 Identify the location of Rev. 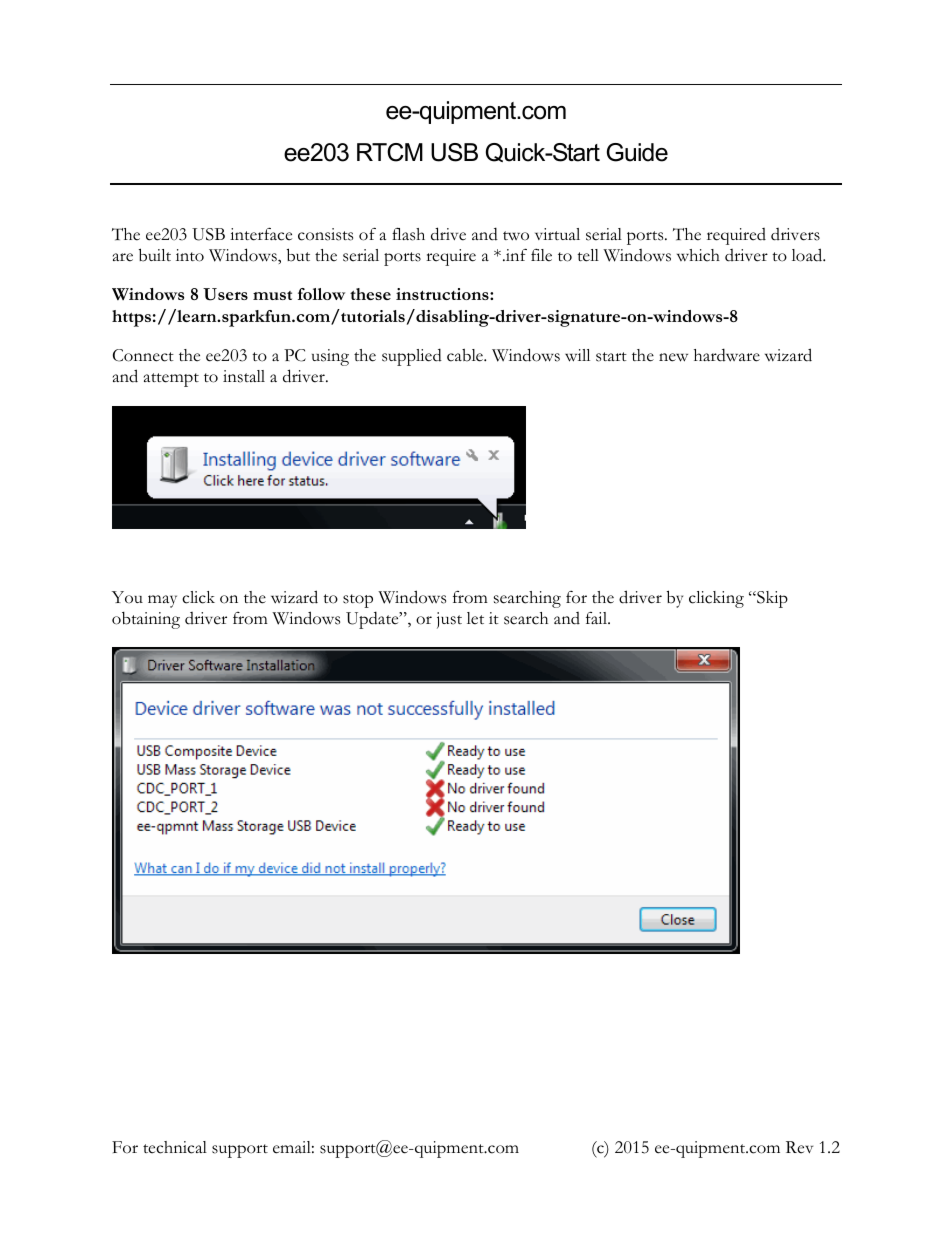
(799, 1147).
